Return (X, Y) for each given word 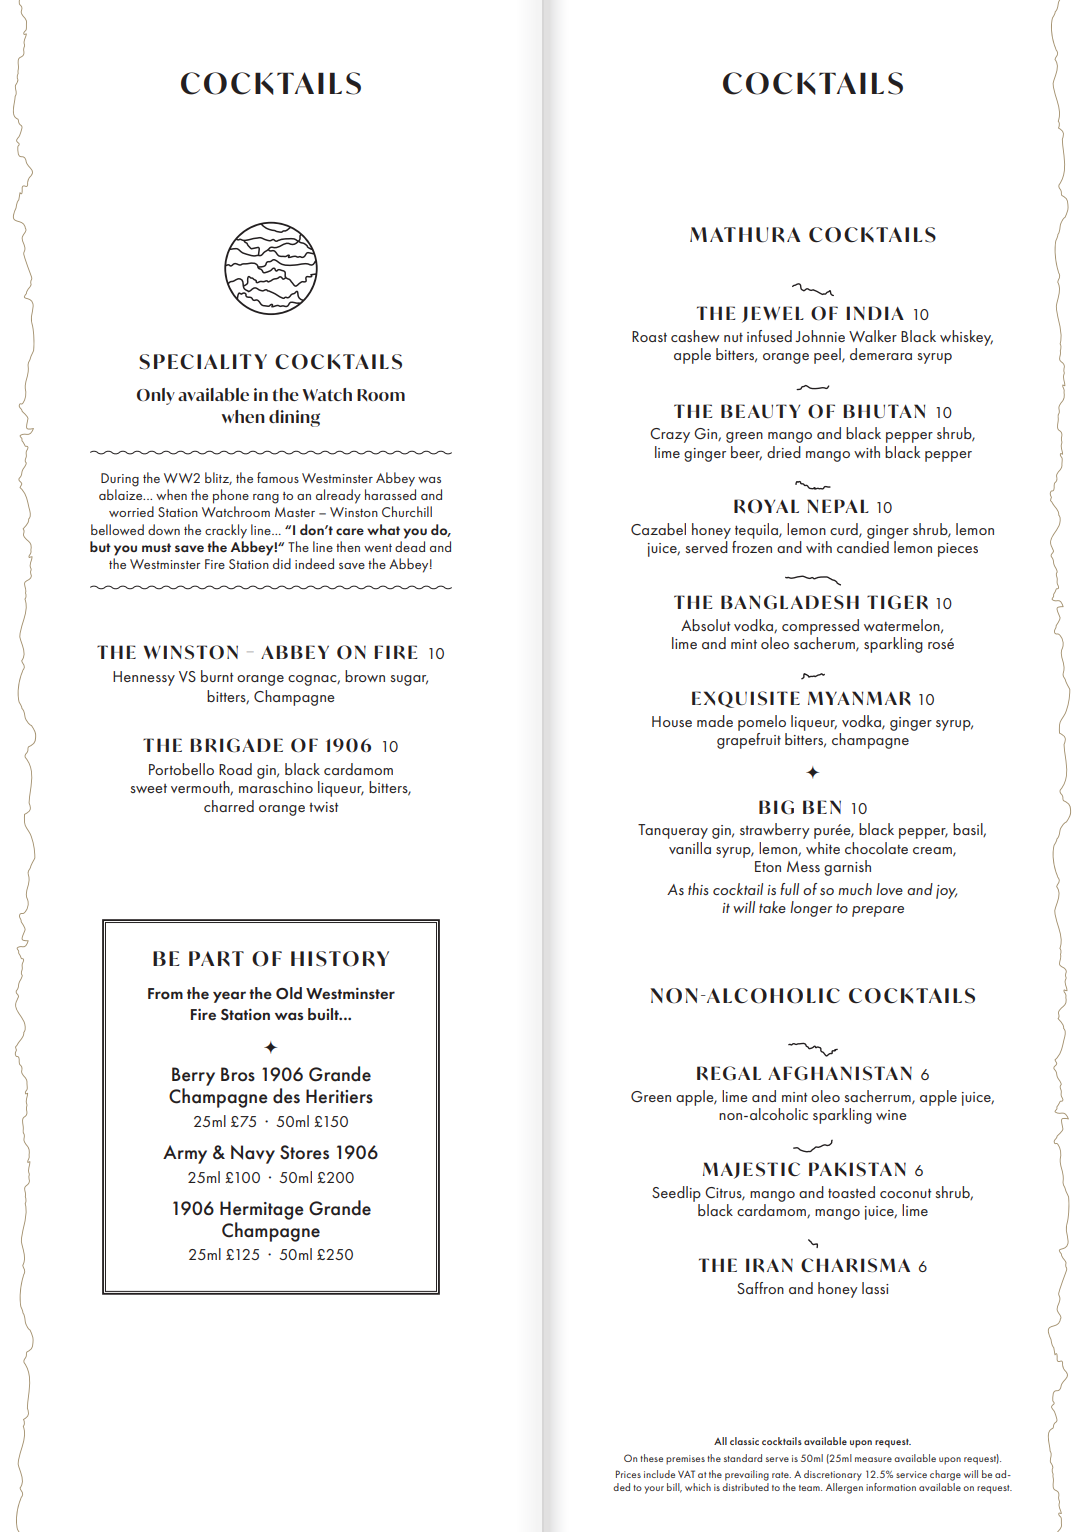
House (672, 721)
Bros (238, 1074)
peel (828, 356)
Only (156, 396)
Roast (649, 336)
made (715, 721)
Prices (628, 1474)
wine (891, 1115)
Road (235, 769)
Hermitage (262, 1210)
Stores (304, 1152)
